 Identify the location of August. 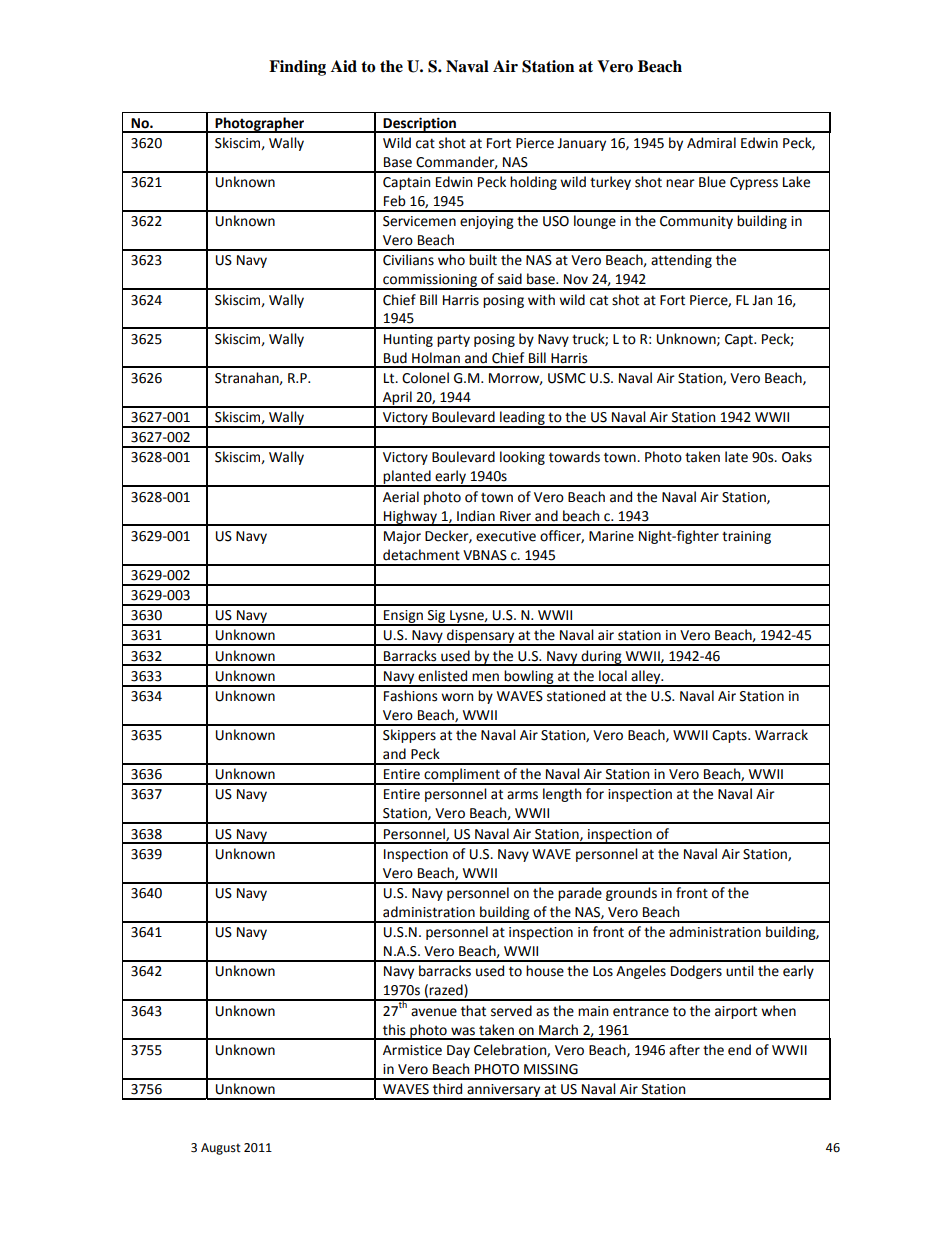
(221, 1149).
